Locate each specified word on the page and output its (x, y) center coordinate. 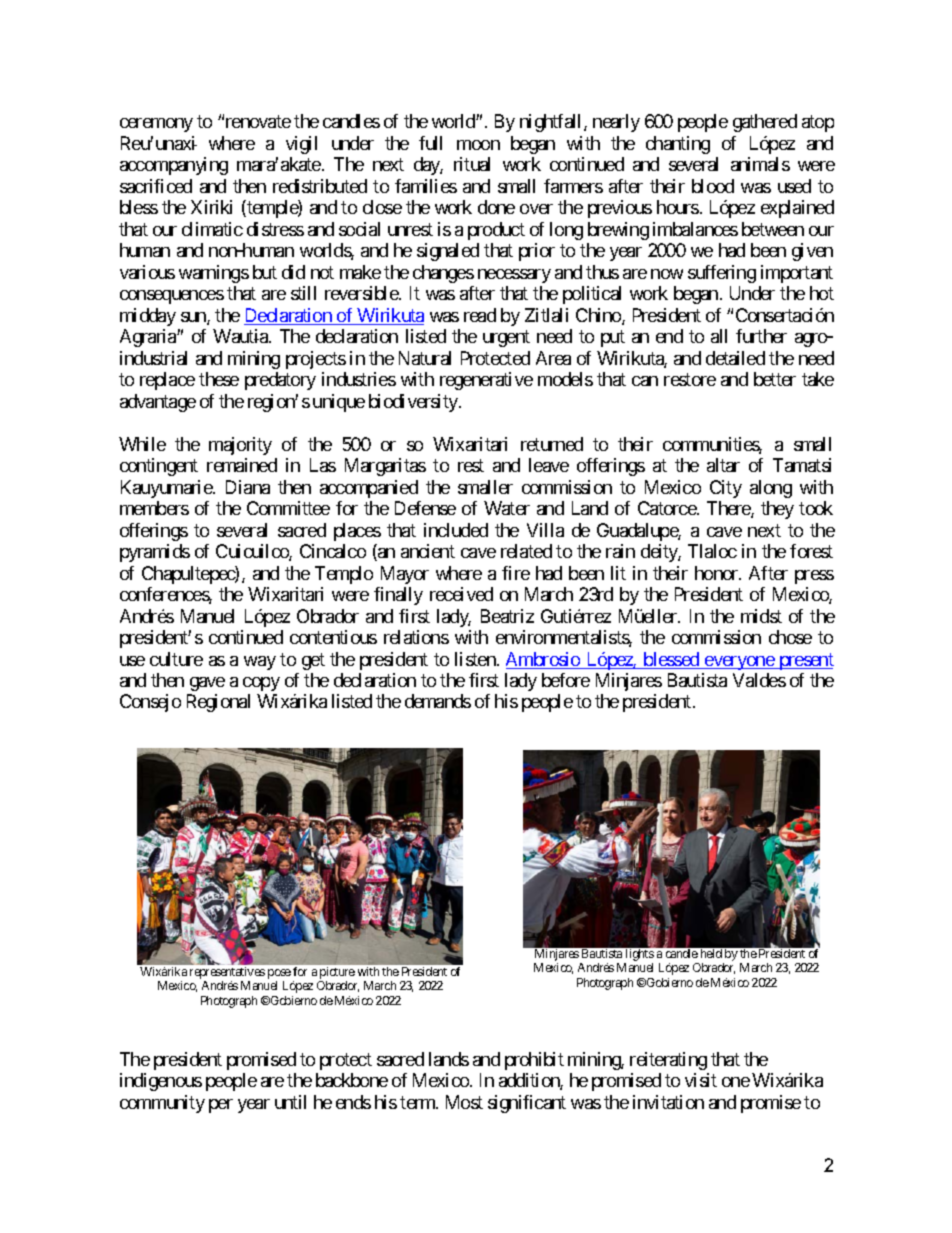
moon (478, 145)
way (260, 663)
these (219, 379)
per (221, 1106)
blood (713, 186)
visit (701, 1080)
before (566, 680)
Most (464, 1102)
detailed (735, 358)
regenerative (486, 381)
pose (279, 974)
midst (761, 616)
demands (438, 701)
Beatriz (507, 616)
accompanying (174, 166)
